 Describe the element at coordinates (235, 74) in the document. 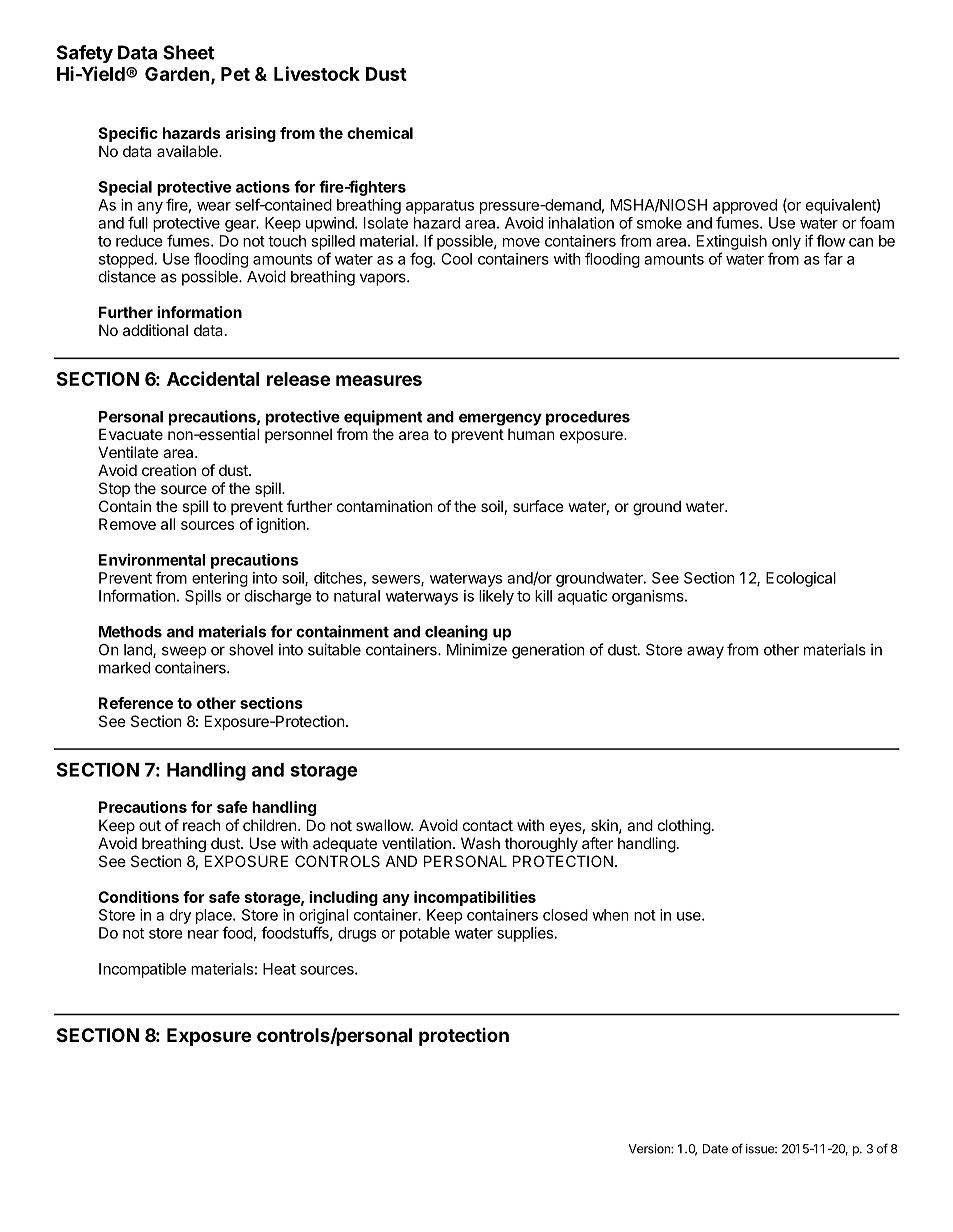

I see `Pet` at that location.
